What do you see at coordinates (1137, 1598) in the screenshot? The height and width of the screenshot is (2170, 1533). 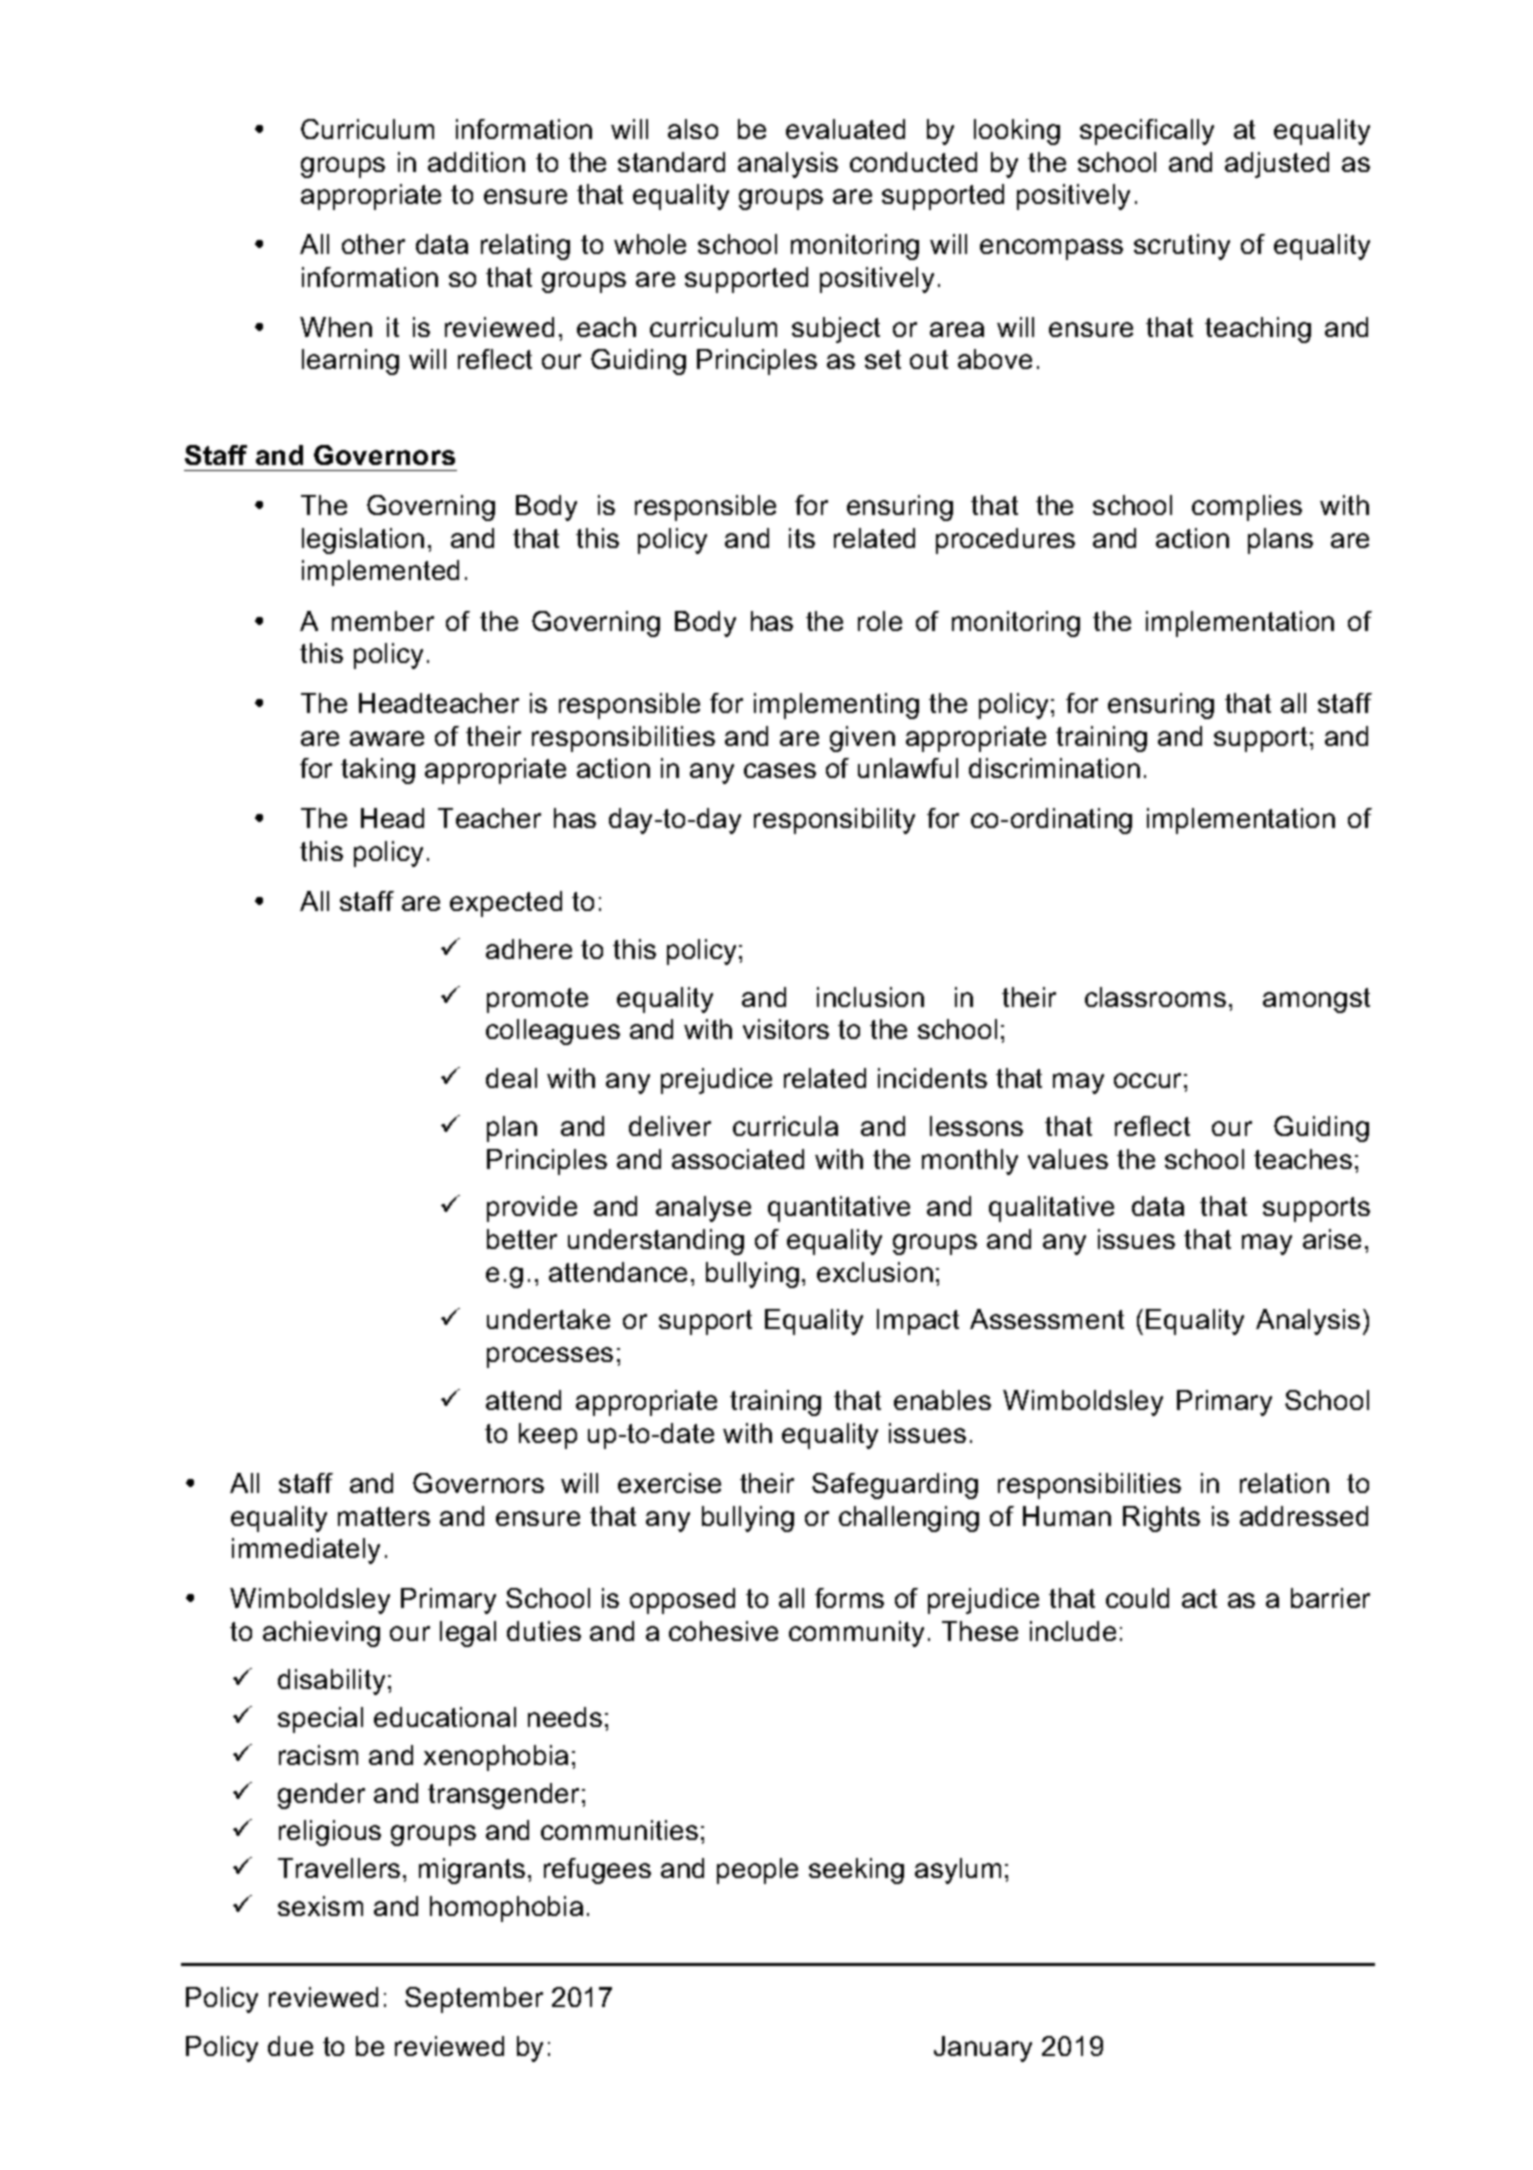 I see `could` at bounding box center [1137, 1598].
